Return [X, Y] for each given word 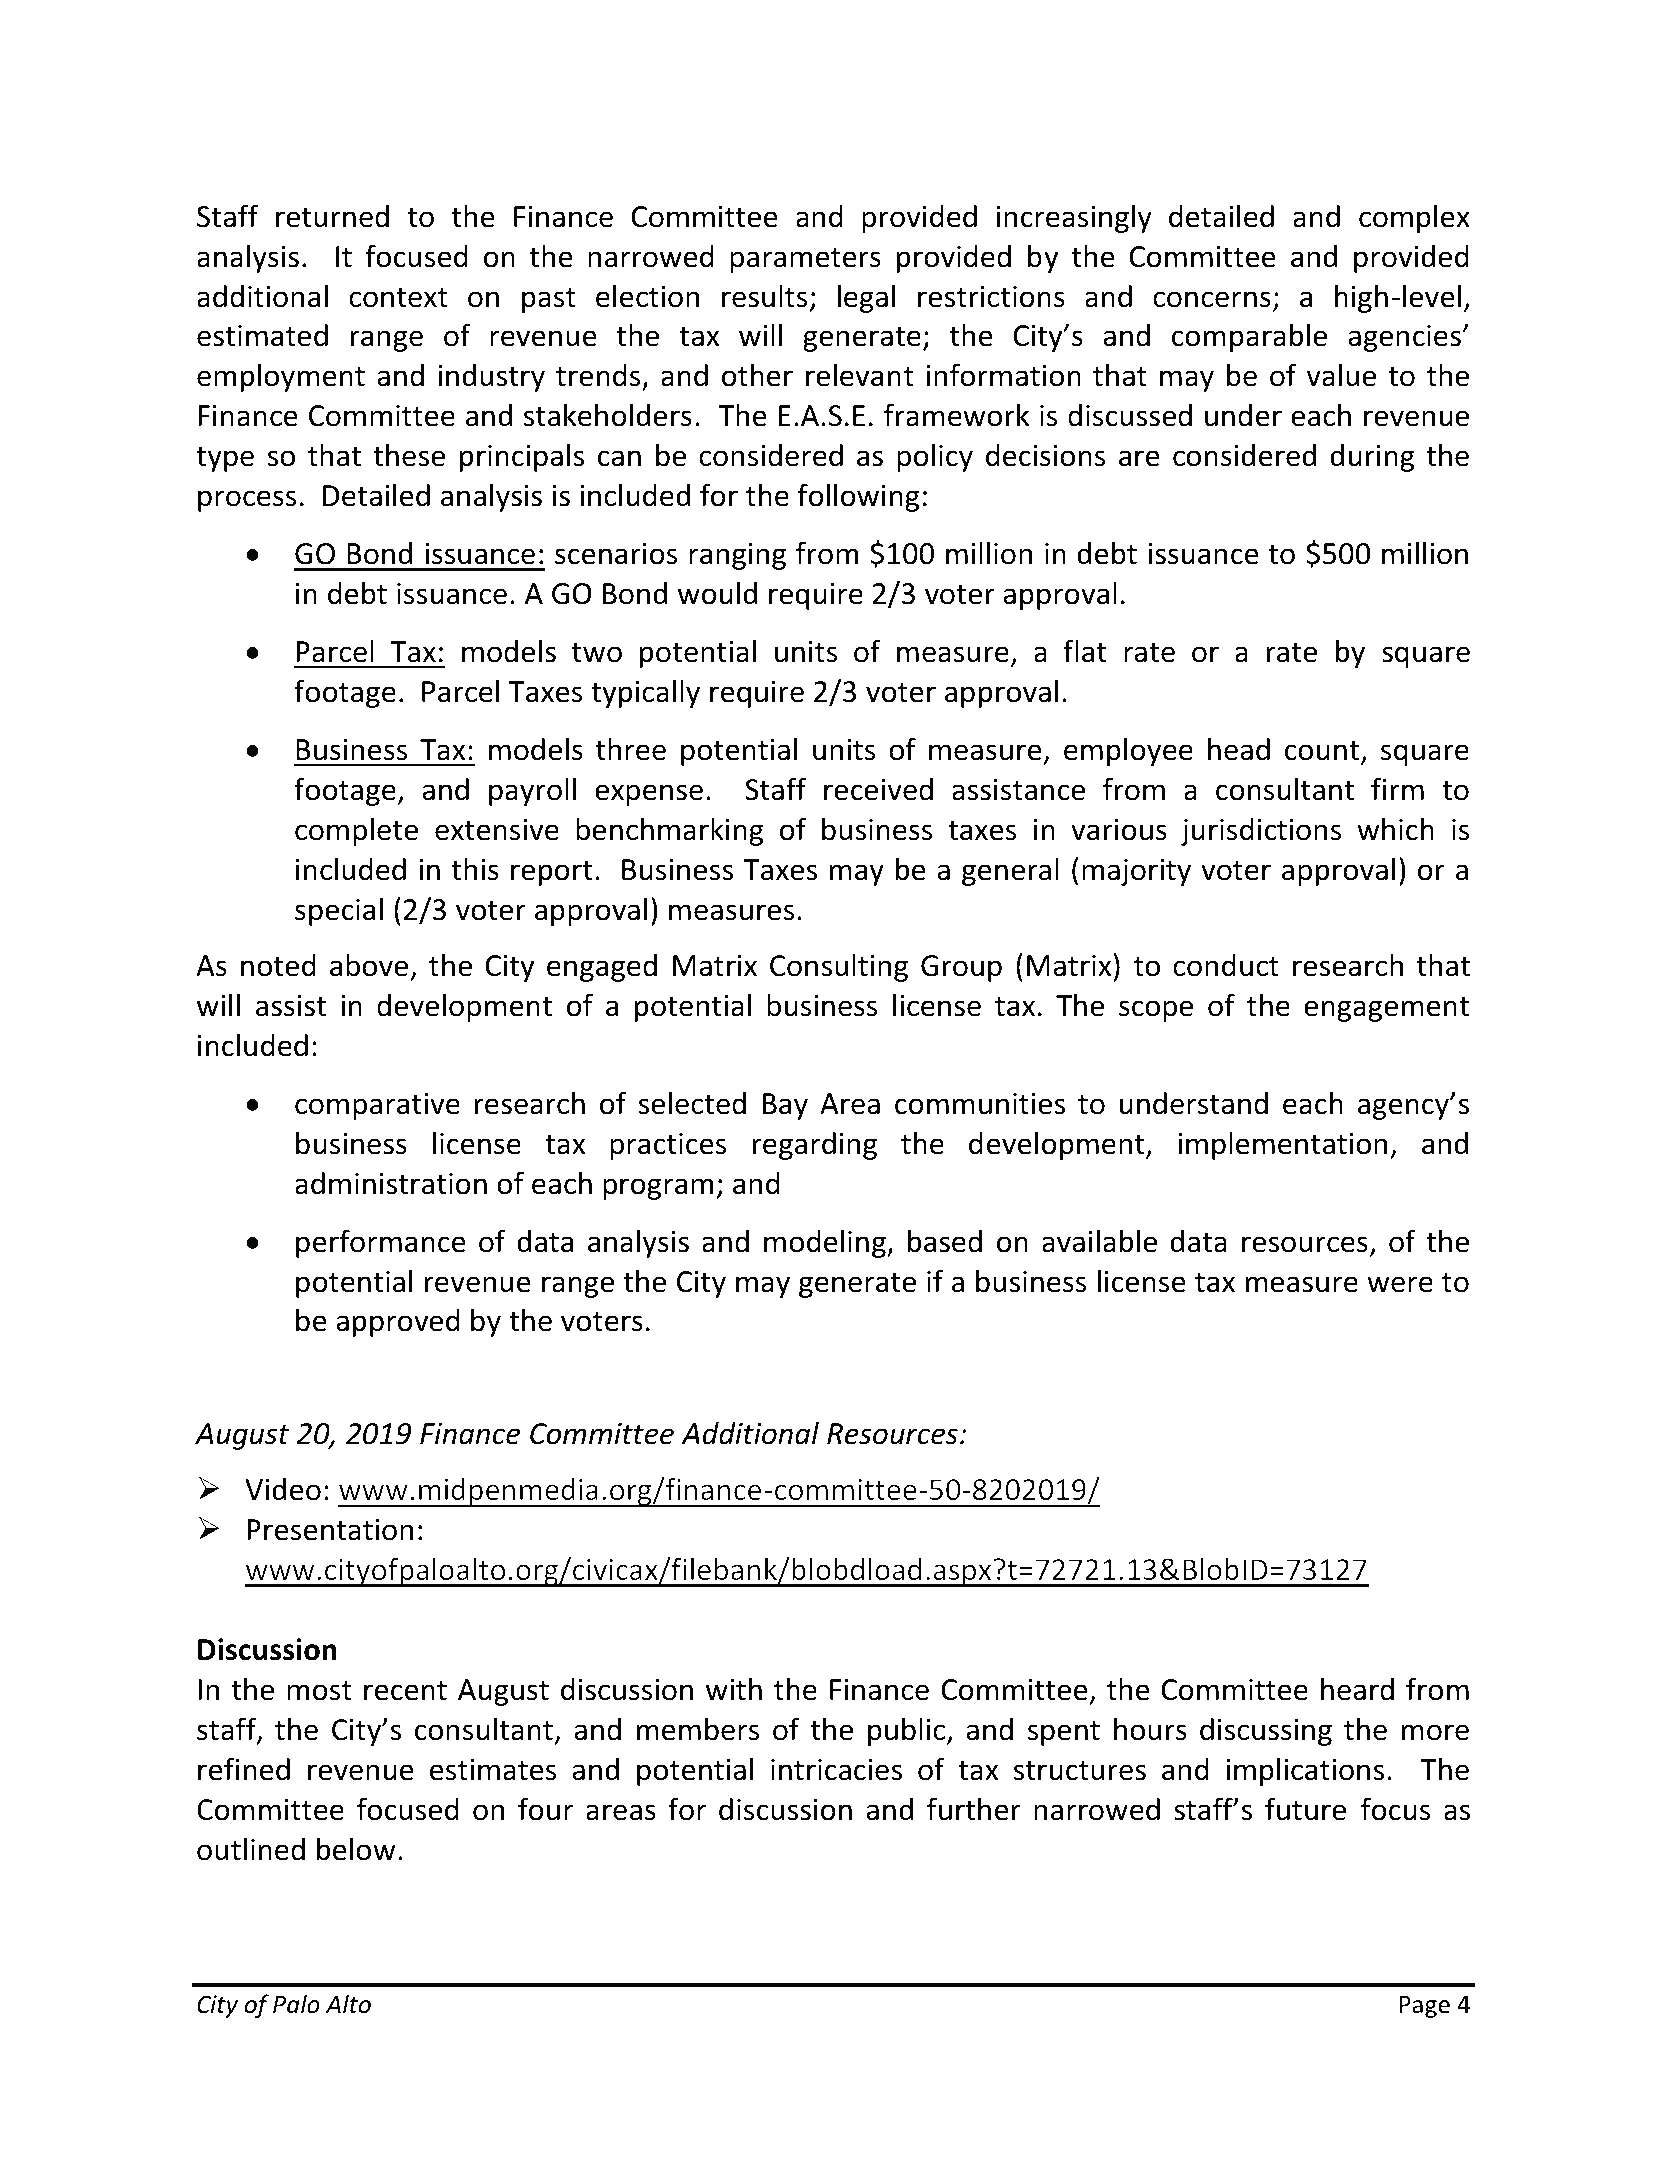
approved [398, 1323]
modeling [826, 1243]
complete [356, 831]
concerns [1212, 299]
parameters [805, 260]
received [878, 789]
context [398, 298]
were [1400, 1284]
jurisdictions [1261, 832]
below [356, 1849]
